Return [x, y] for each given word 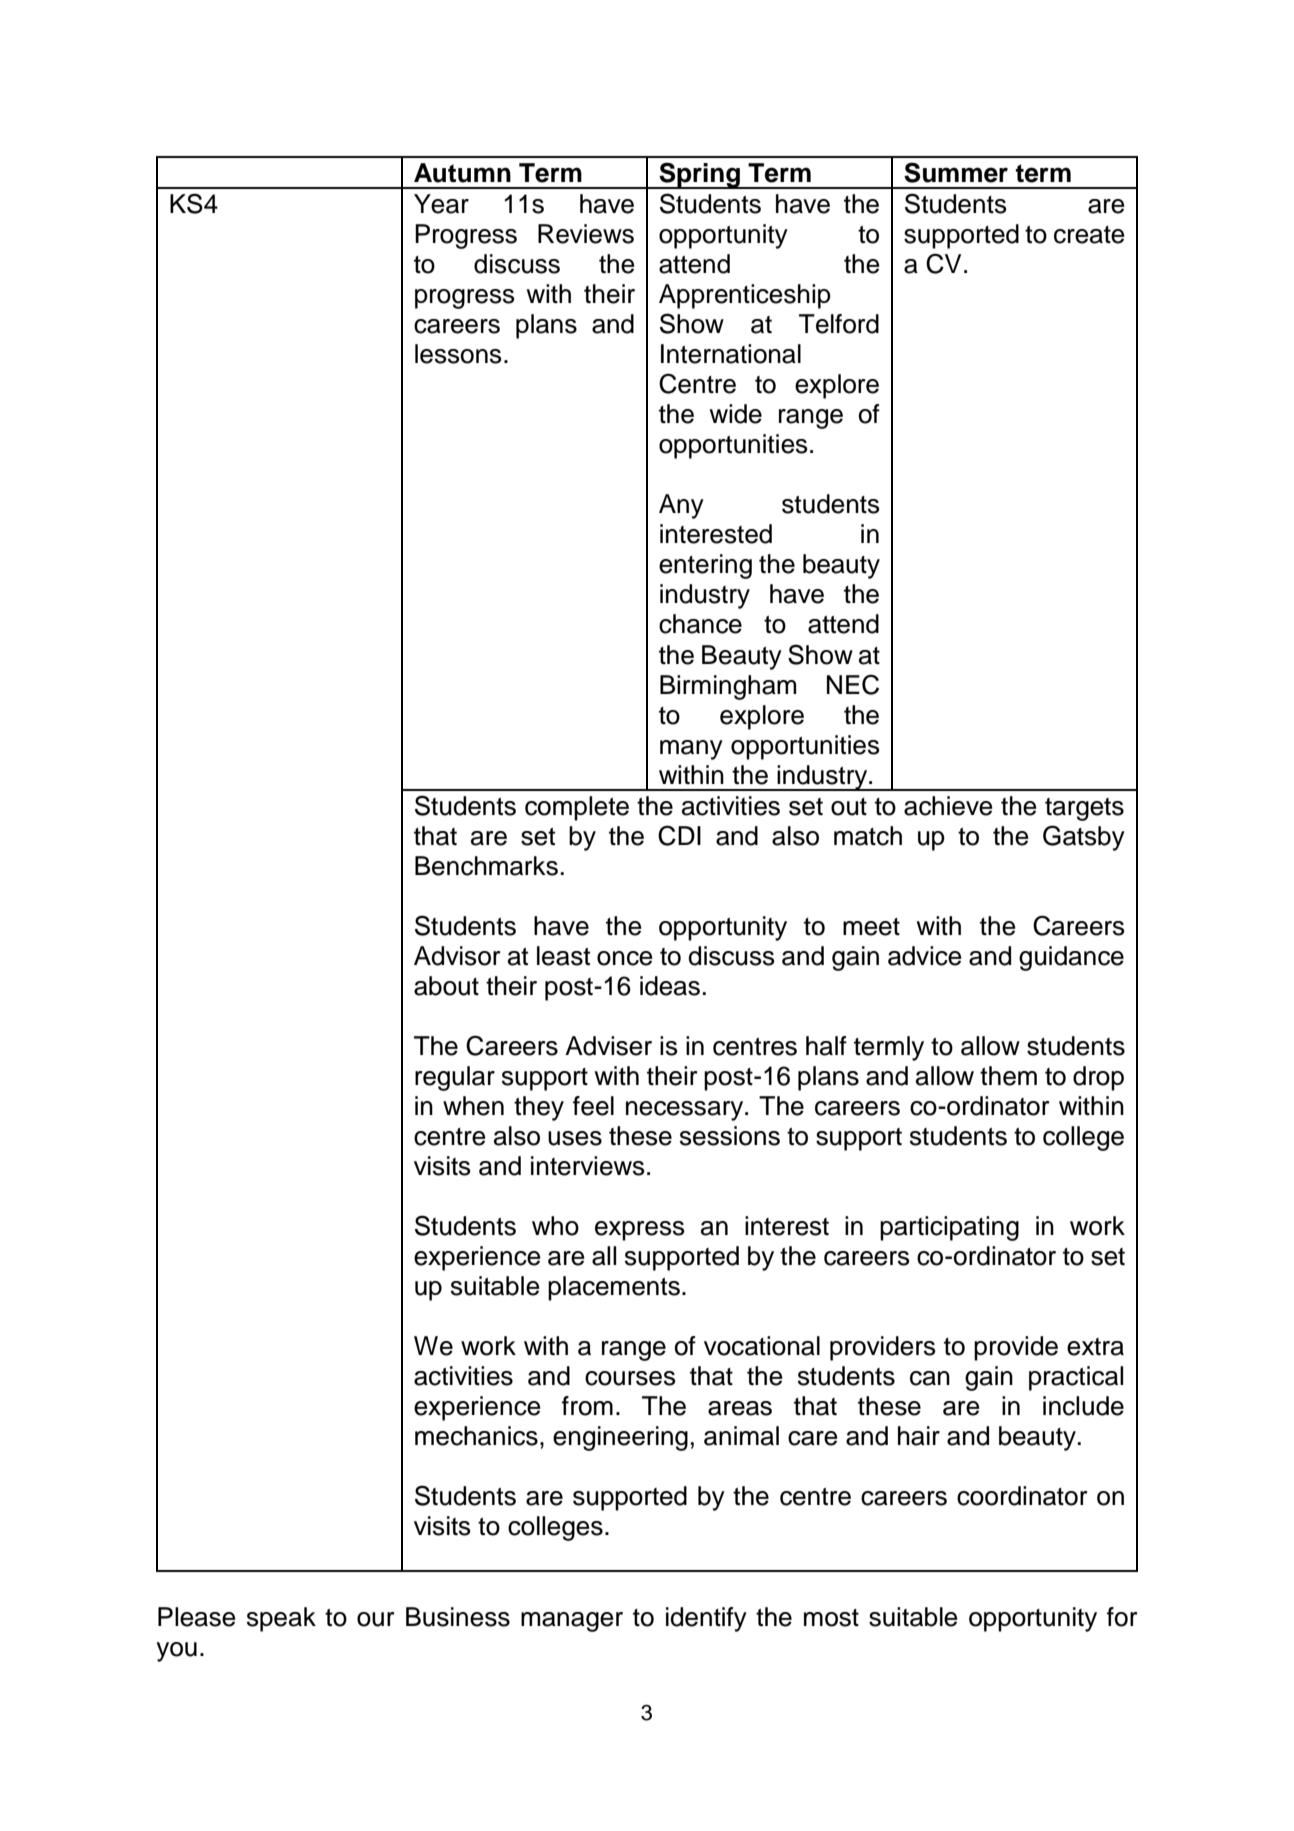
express [640, 1231]
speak [281, 1619]
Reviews [586, 234]
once [625, 958]
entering [705, 566]
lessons [458, 354]
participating [949, 1228]
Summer [956, 172]
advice [925, 956]
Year [441, 204]
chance [700, 624]
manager [572, 1622]
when [473, 1106]
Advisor [457, 956]
